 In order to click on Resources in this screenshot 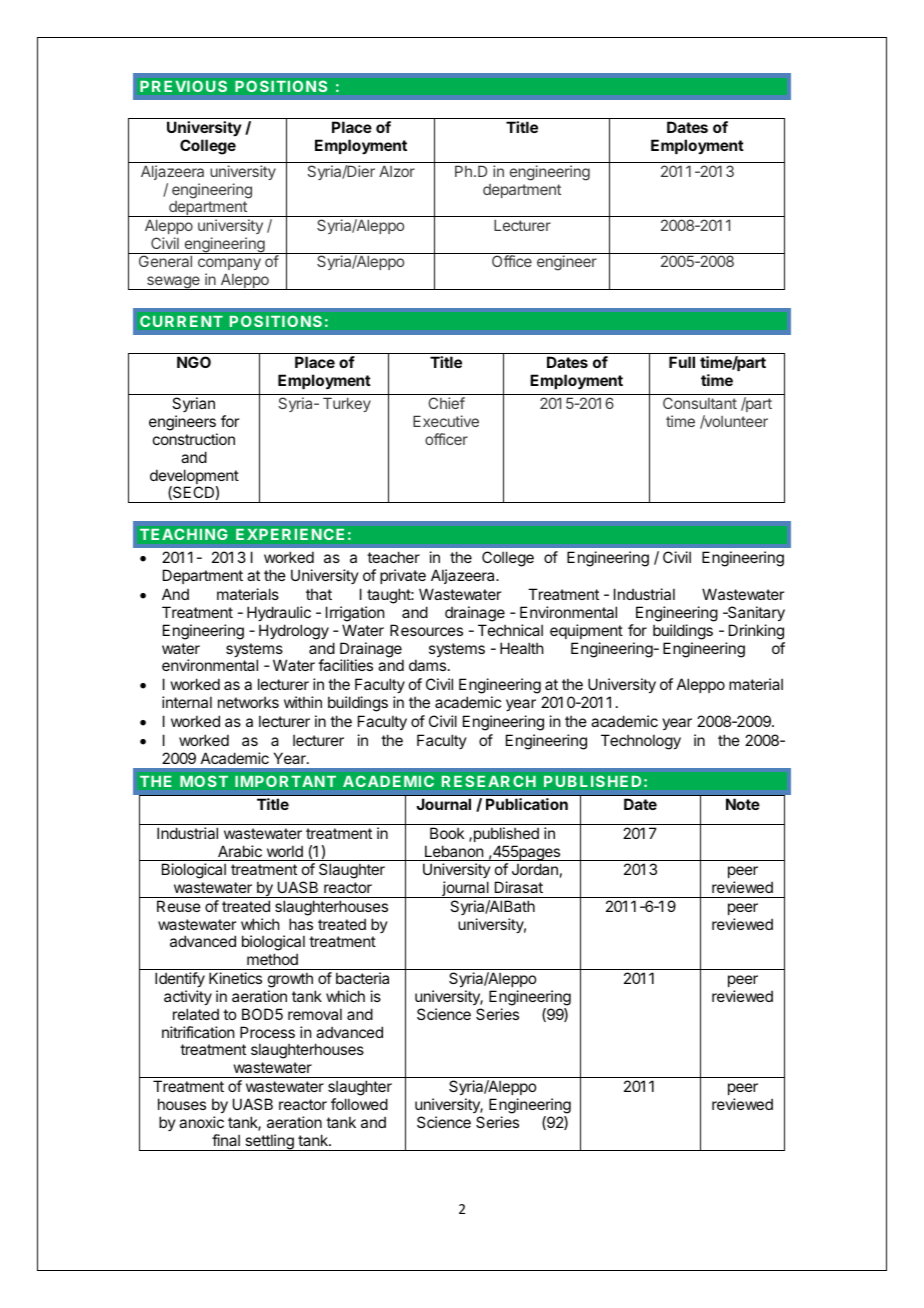, I will do `click(426, 630)`.
